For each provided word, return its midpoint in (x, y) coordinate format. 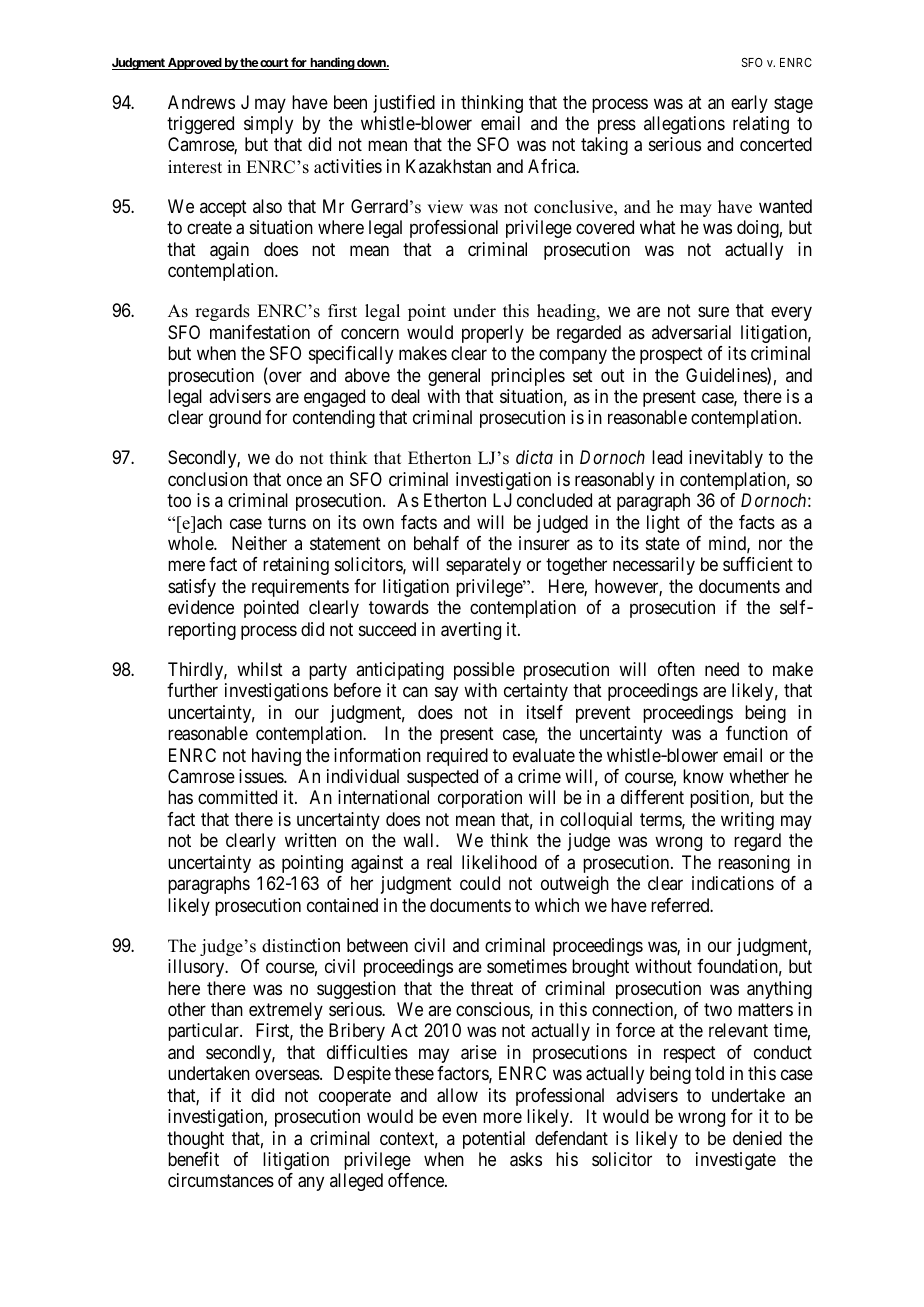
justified (404, 104)
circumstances (221, 1180)
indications (733, 883)
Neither (259, 543)
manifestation (260, 332)
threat (492, 988)
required (457, 757)
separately (483, 566)
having (276, 757)
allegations (684, 125)
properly (493, 334)
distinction (301, 945)
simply (268, 125)
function (757, 733)
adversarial (691, 332)
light (663, 524)
